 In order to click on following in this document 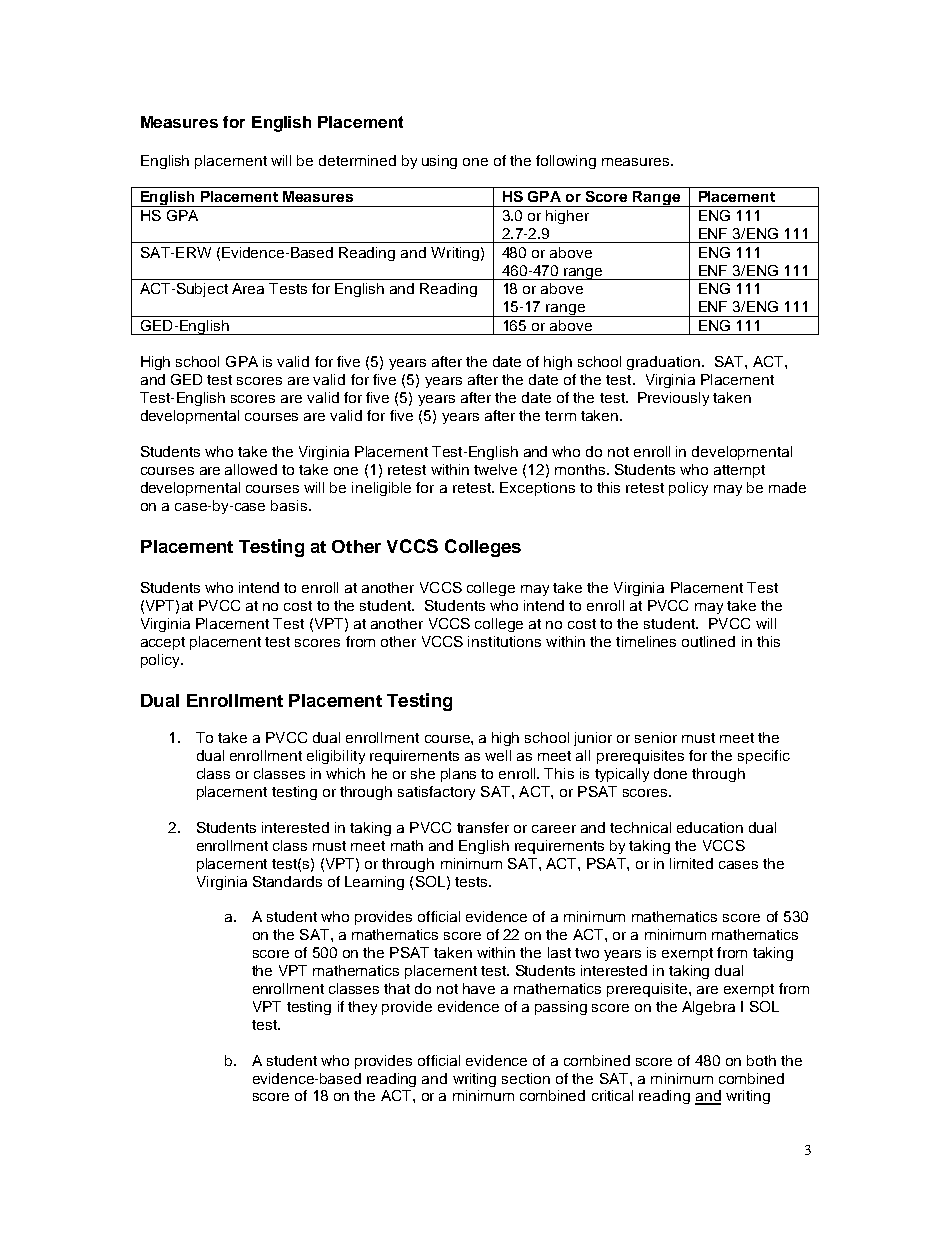, I will do `click(566, 162)`.
